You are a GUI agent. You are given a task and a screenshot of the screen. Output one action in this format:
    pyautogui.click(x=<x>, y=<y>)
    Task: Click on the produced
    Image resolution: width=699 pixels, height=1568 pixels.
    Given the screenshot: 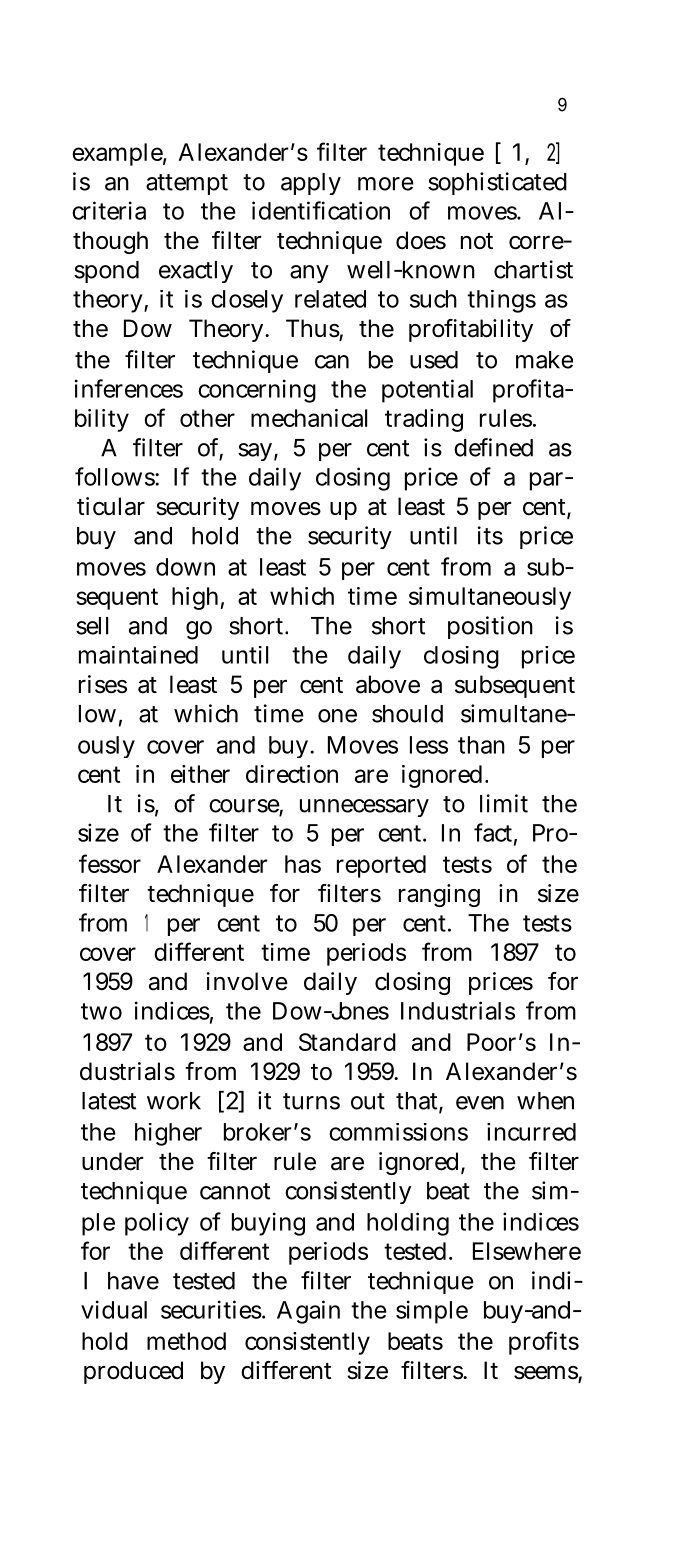 What is the action you would take?
    pyautogui.click(x=133, y=1372)
